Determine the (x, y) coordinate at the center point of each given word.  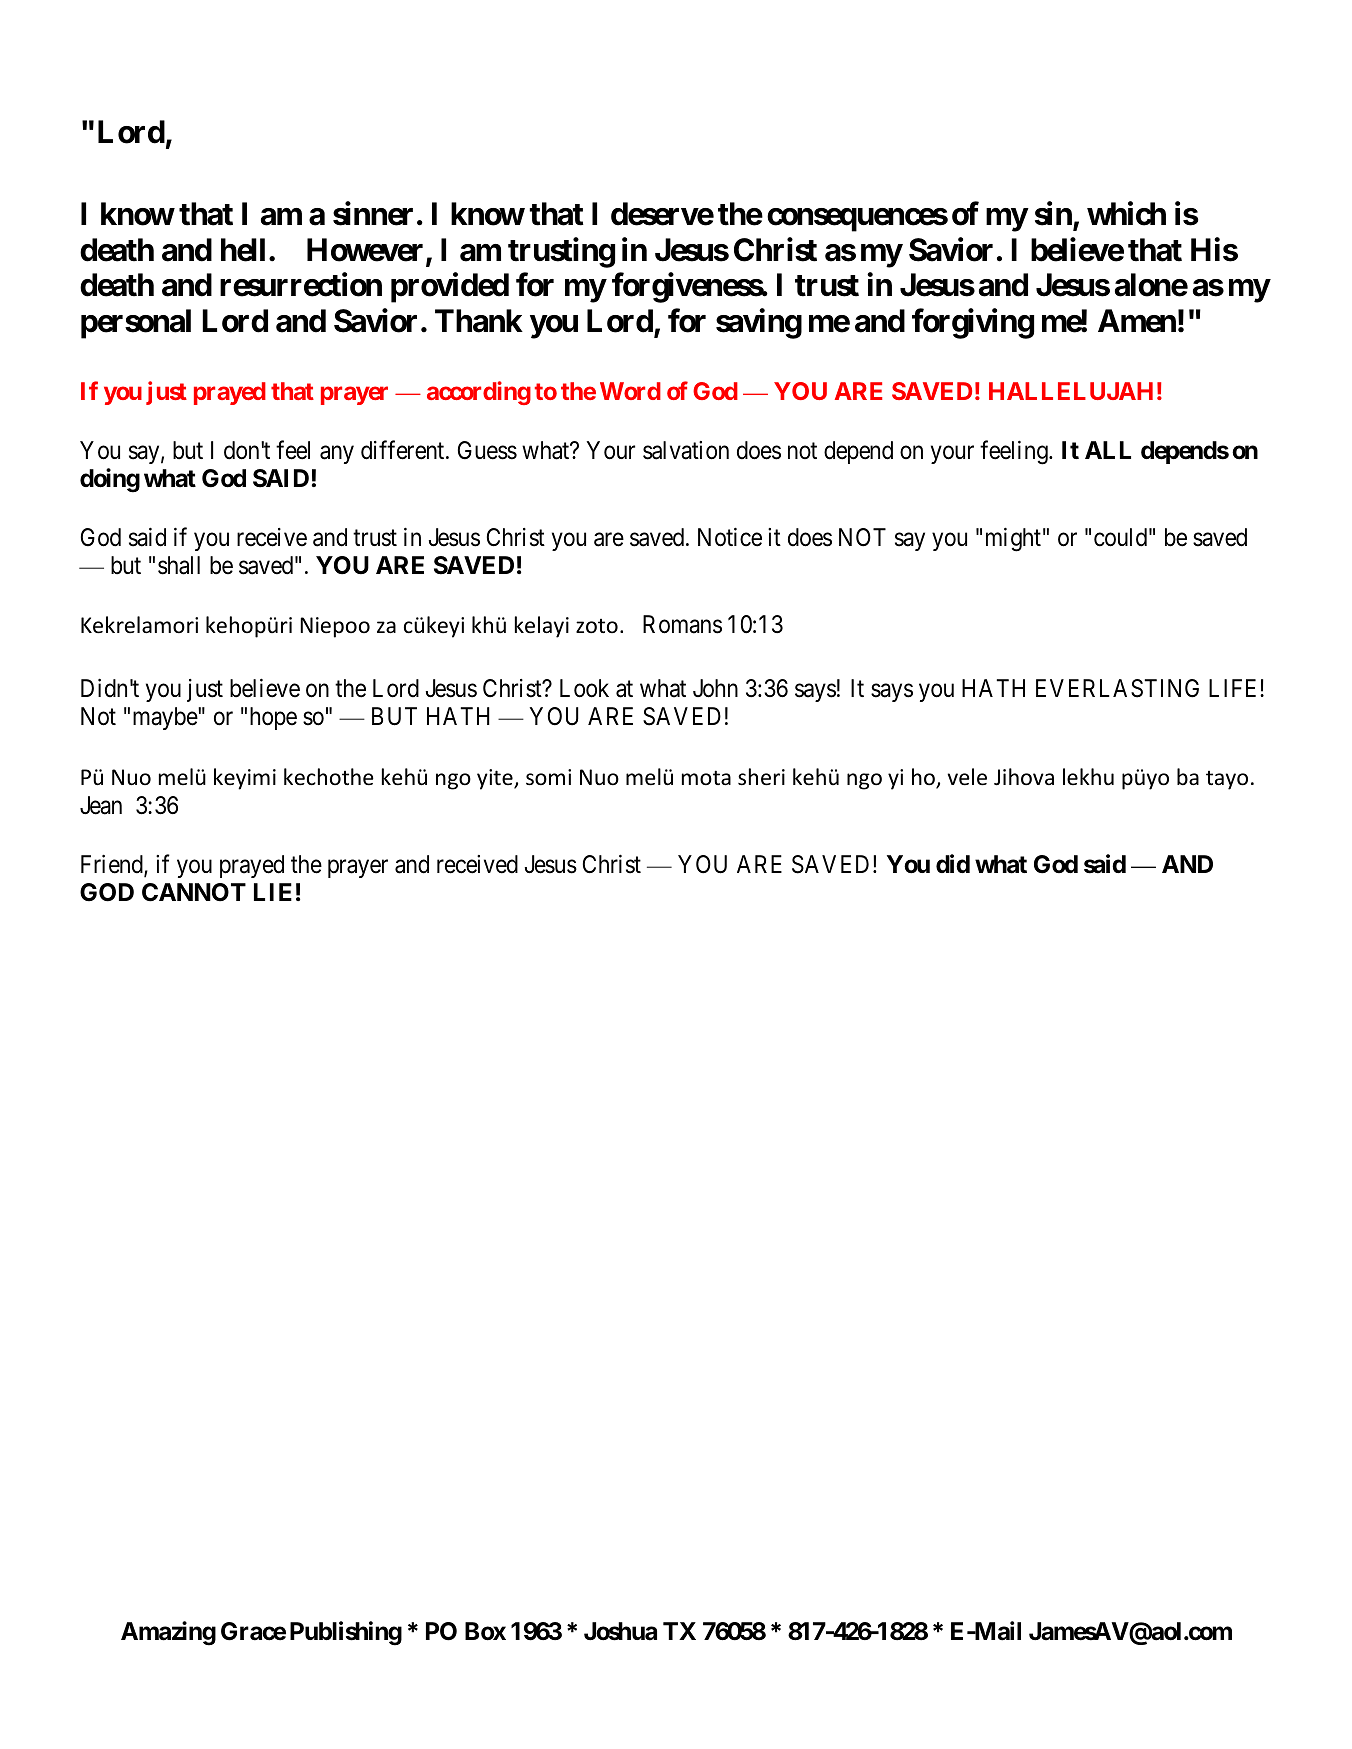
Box (485, 1631)
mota (706, 778)
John (715, 688)
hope (273, 718)
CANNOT (194, 892)
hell (243, 250)
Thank (479, 321)
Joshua (620, 1631)
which (1126, 214)
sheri (761, 777)
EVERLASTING (1117, 688)
